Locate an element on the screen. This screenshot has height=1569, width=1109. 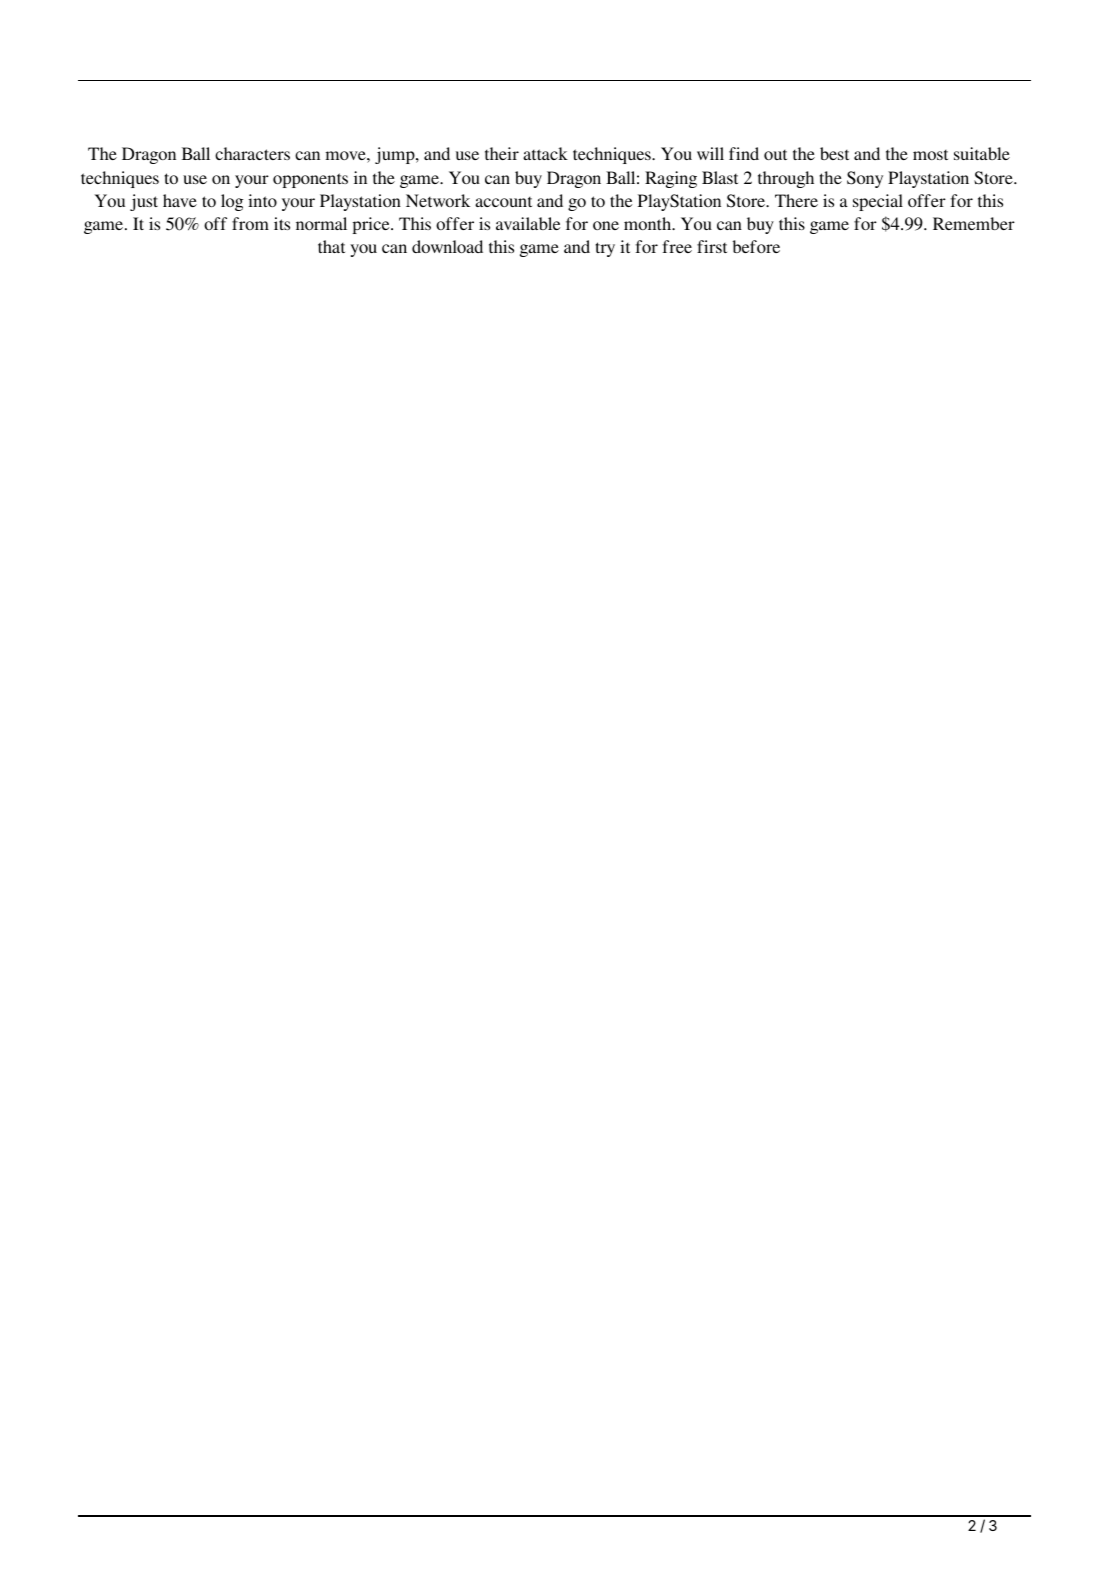
account is located at coordinates (503, 202).
